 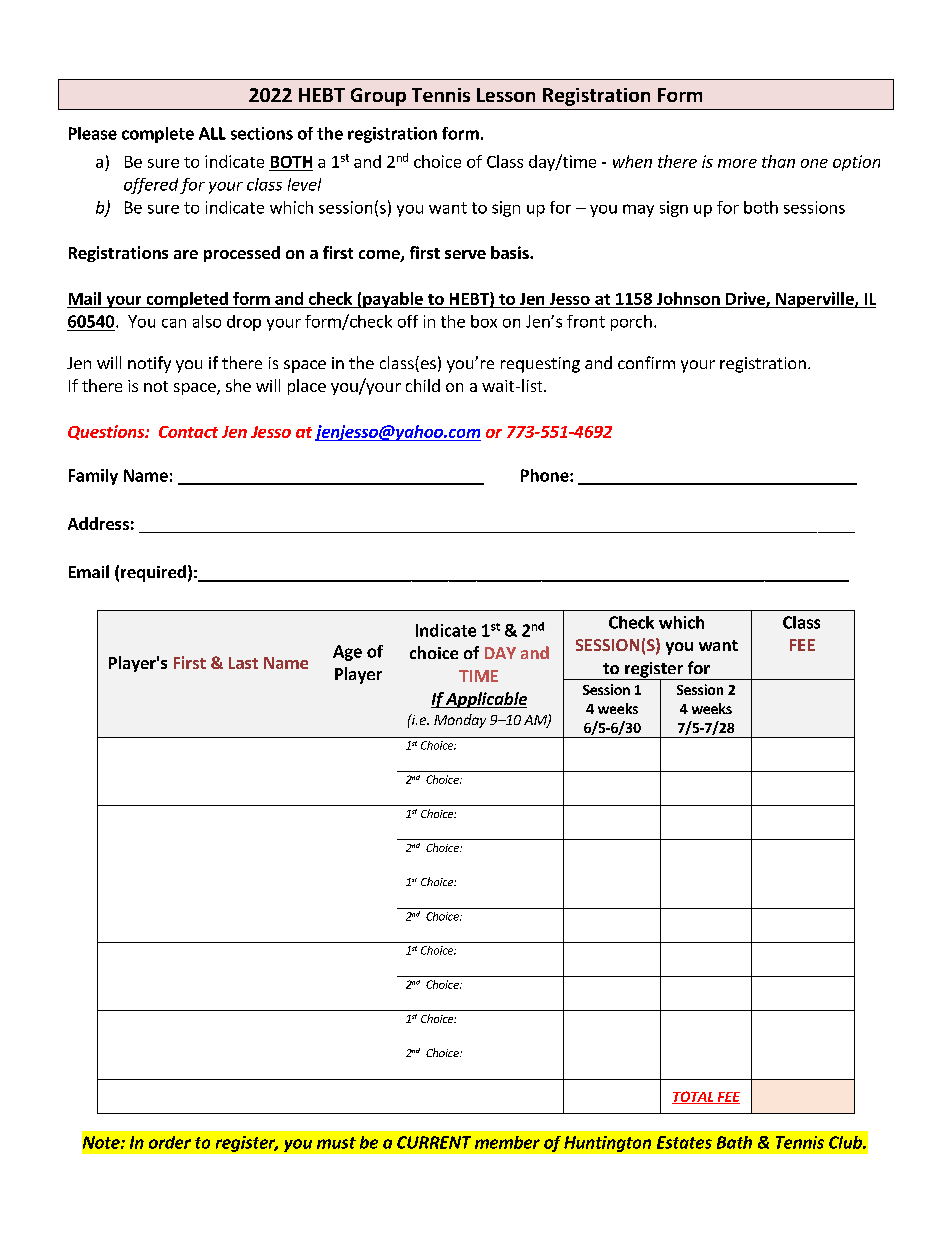 I want to click on Last, so click(x=243, y=663).
